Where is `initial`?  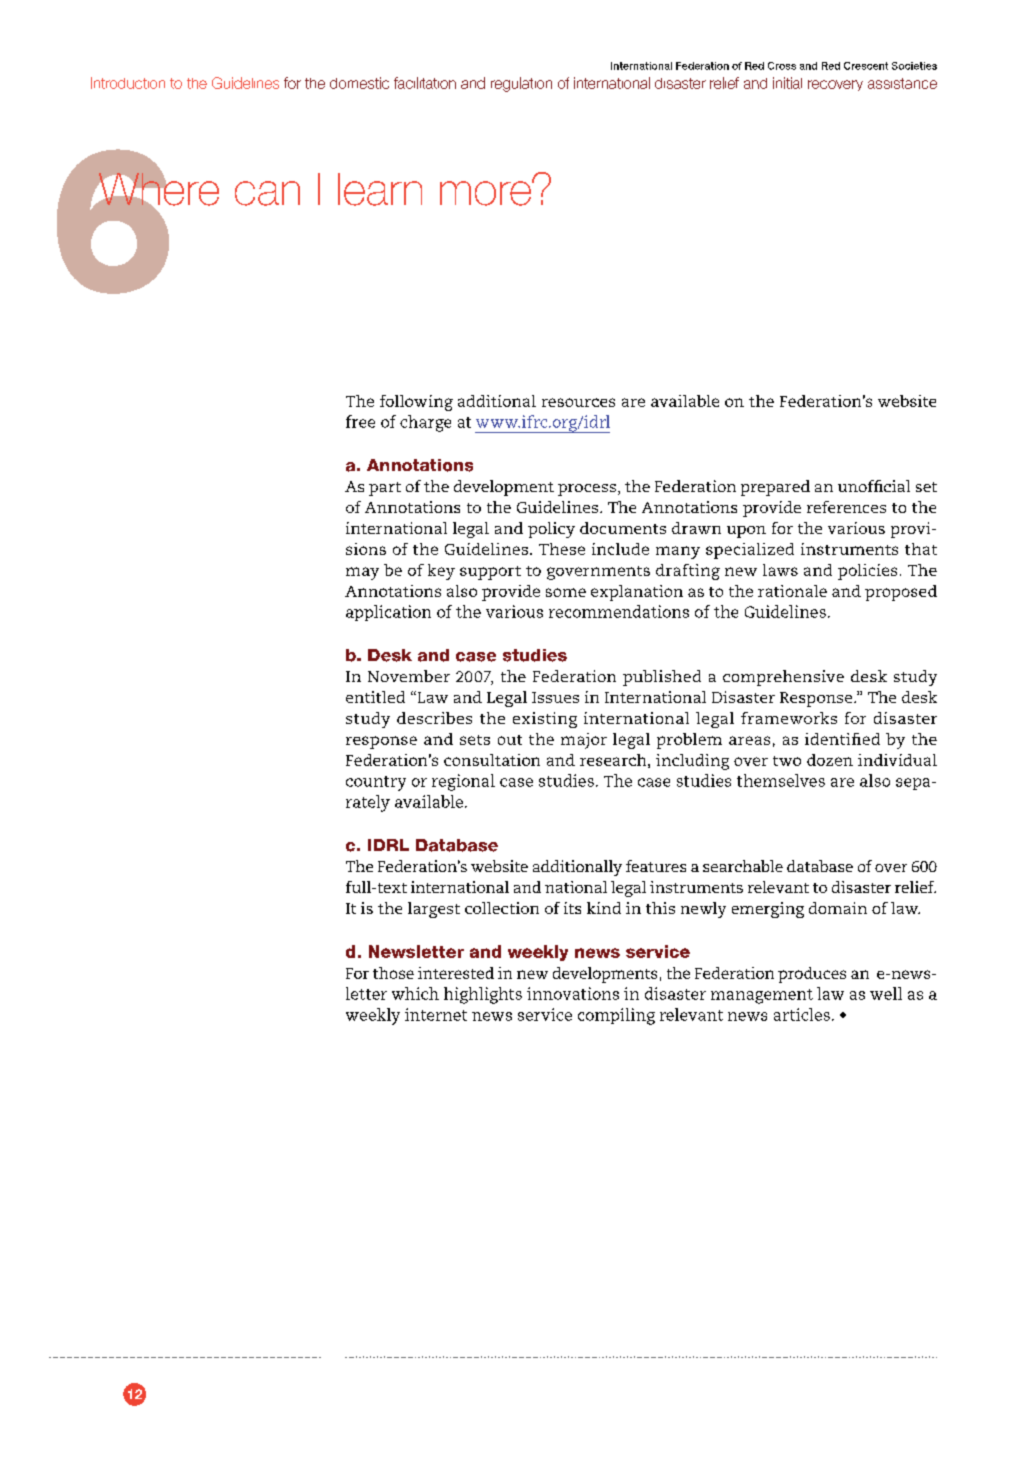
initial is located at coordinates (787, 83).
